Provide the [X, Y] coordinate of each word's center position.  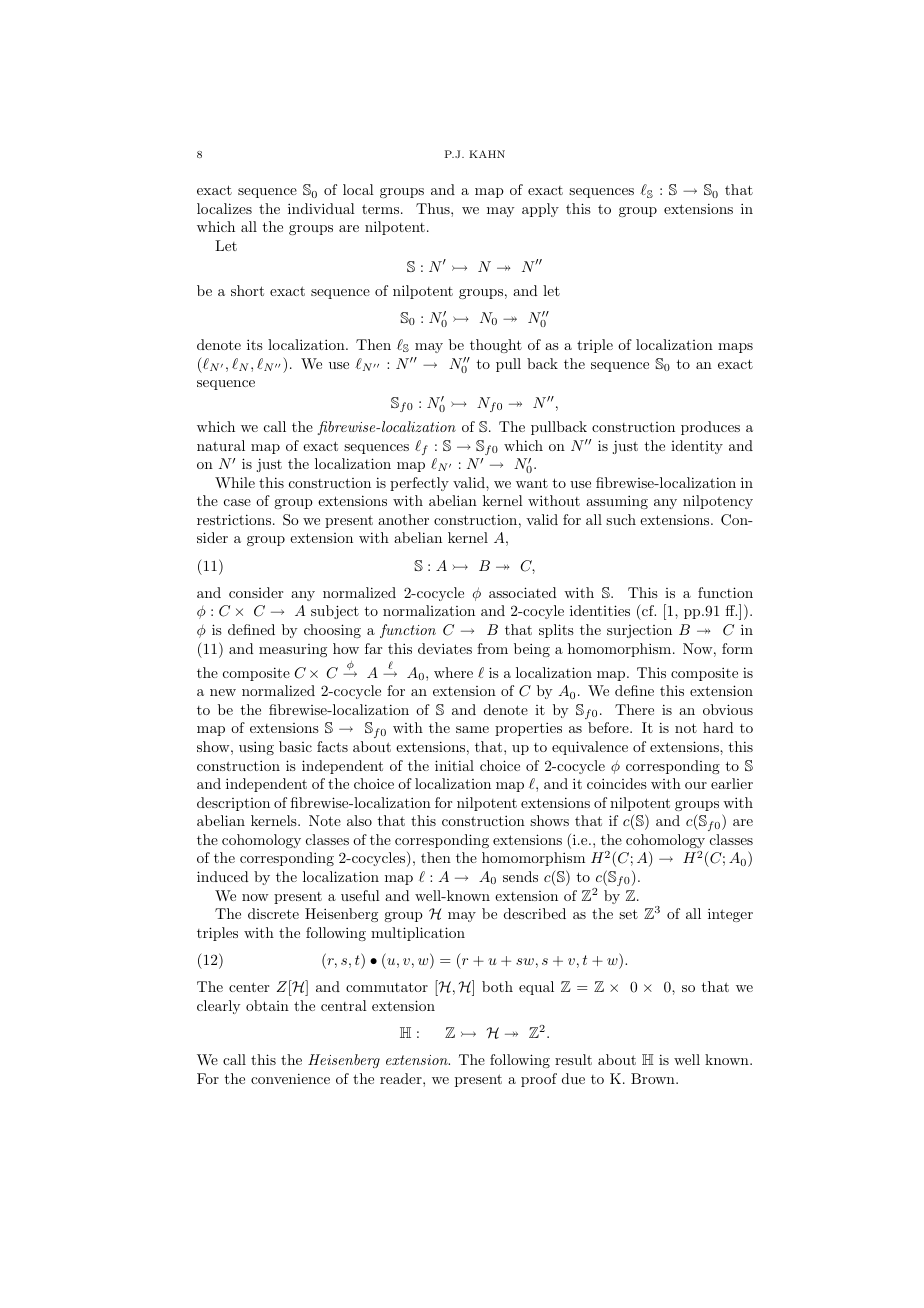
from [492, 648]
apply [540, 210]
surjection [639, 631]
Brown [654, 1078]
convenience [290, 1078]
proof [539, 1080]
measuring [293, 650]
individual [321, 208]
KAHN [487, 154]
